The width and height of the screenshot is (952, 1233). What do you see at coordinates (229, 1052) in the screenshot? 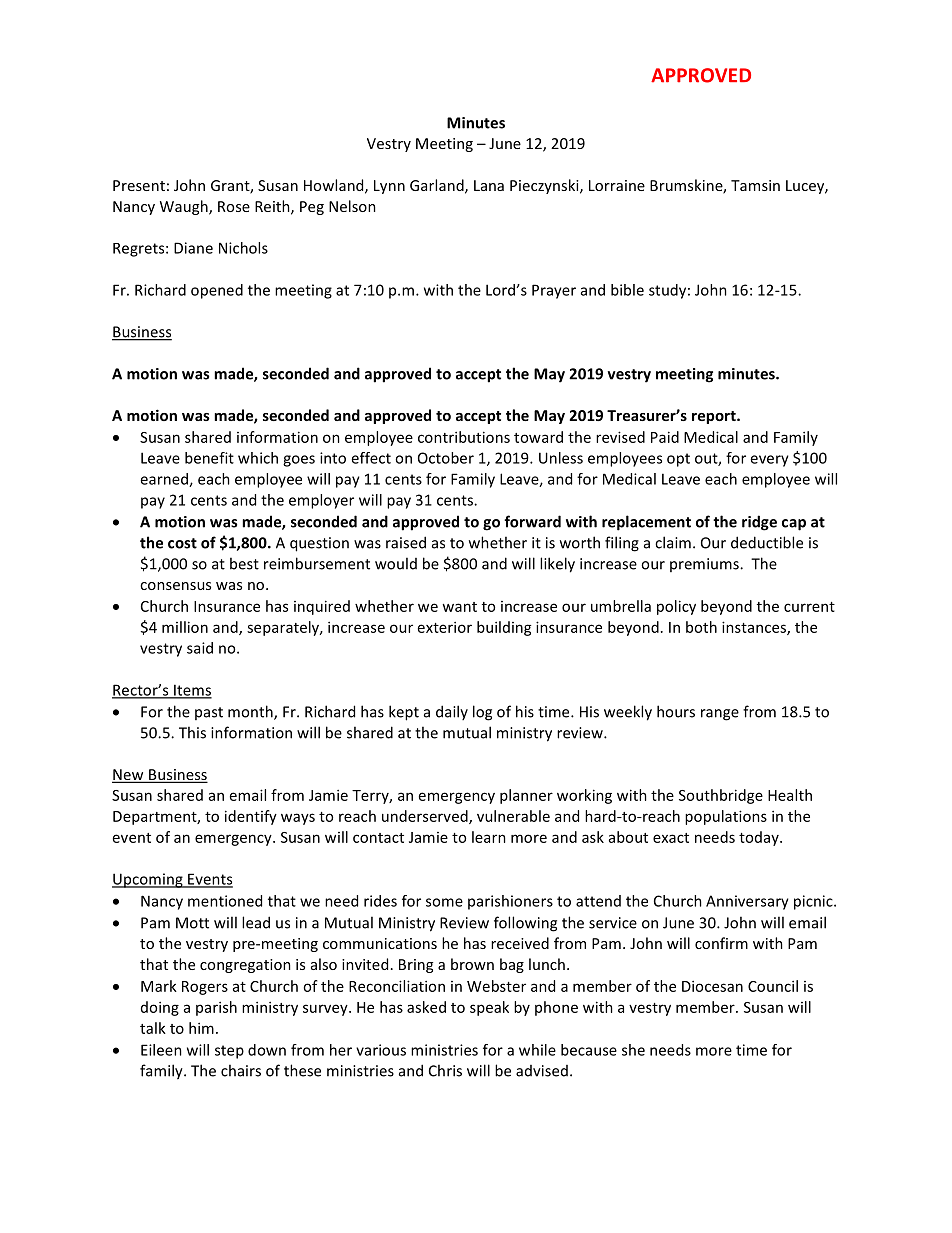
I see `step` at bounding box center [229, 1052].
